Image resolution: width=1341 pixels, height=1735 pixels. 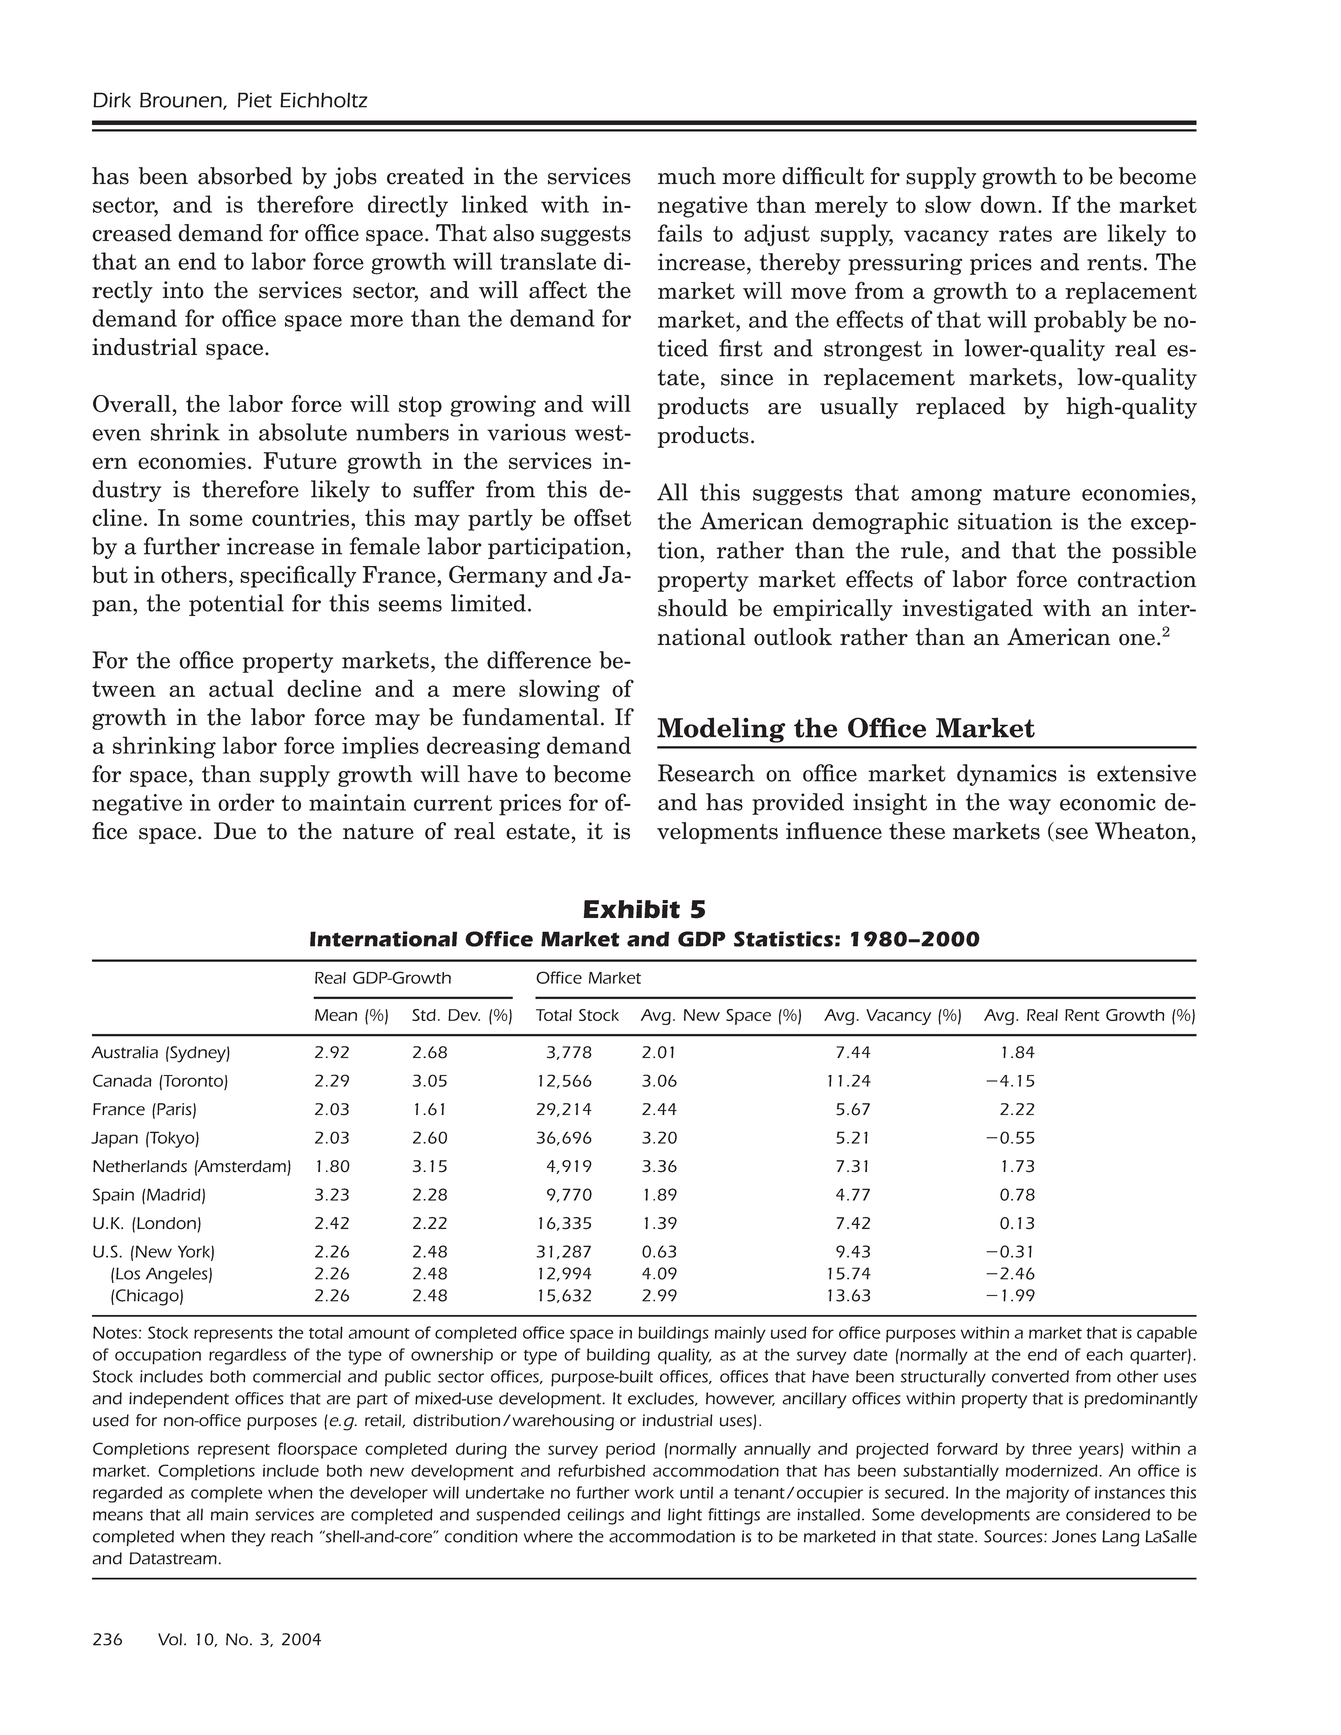 I want to click on investigated, so click(x=968, y=610).
